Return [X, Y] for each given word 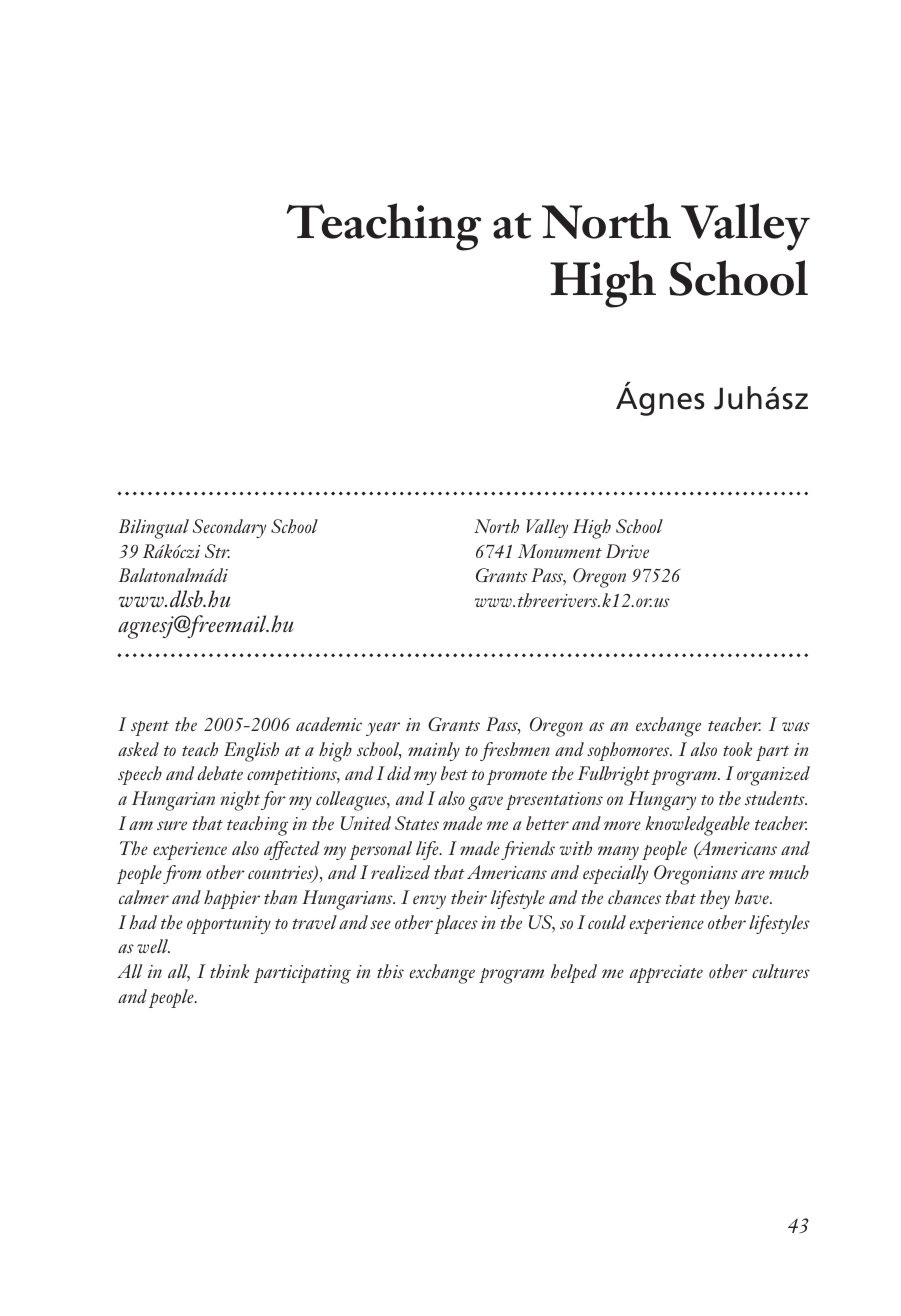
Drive [627, 551]
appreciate [666, 974]
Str [217, 551]
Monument [560, 551]
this [390, 971]
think [229, 971]
